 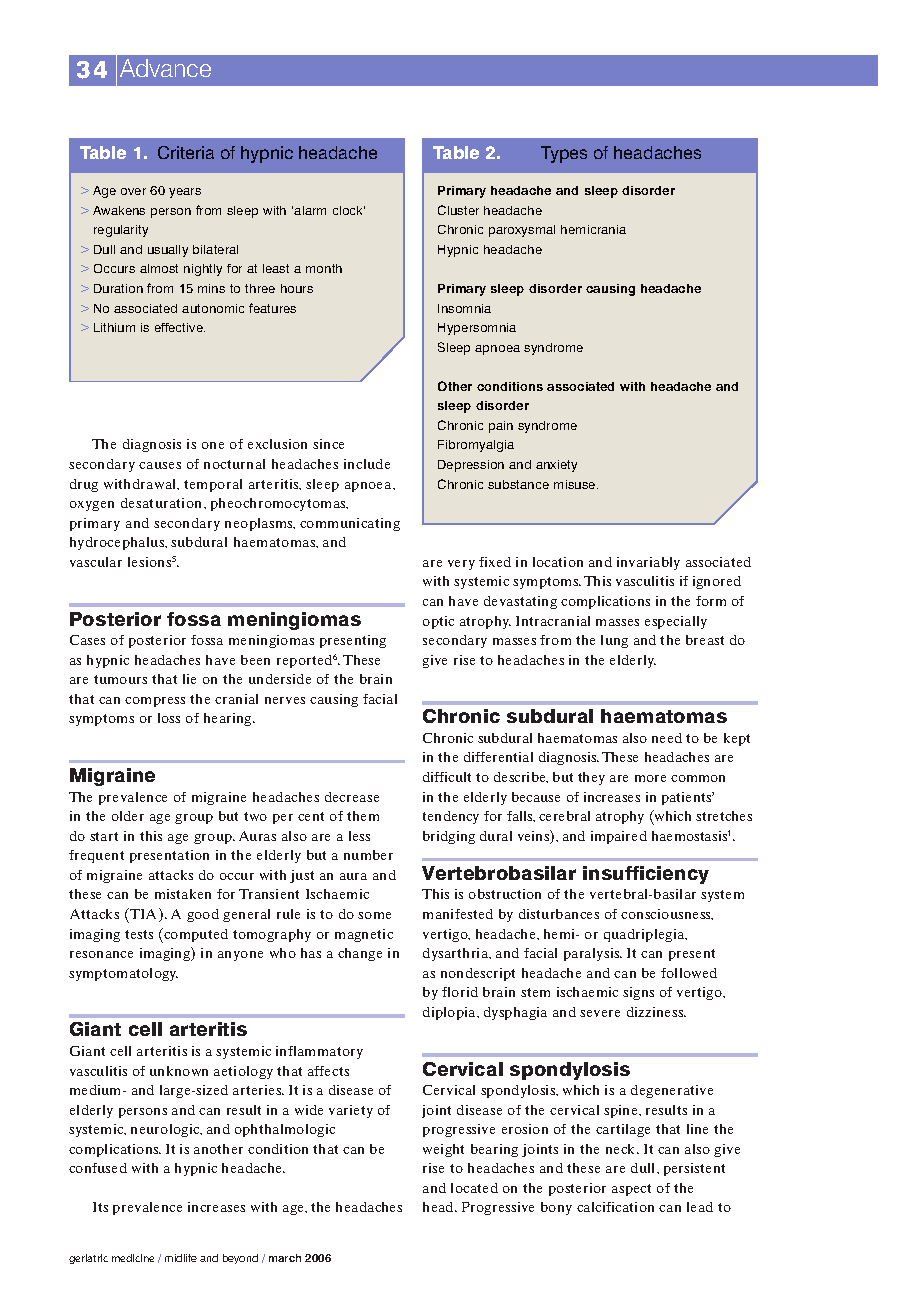 What do you see at coordinates (667, 914) in the screenshot?
I see `consciousness` at bounding box center [667, 914].
